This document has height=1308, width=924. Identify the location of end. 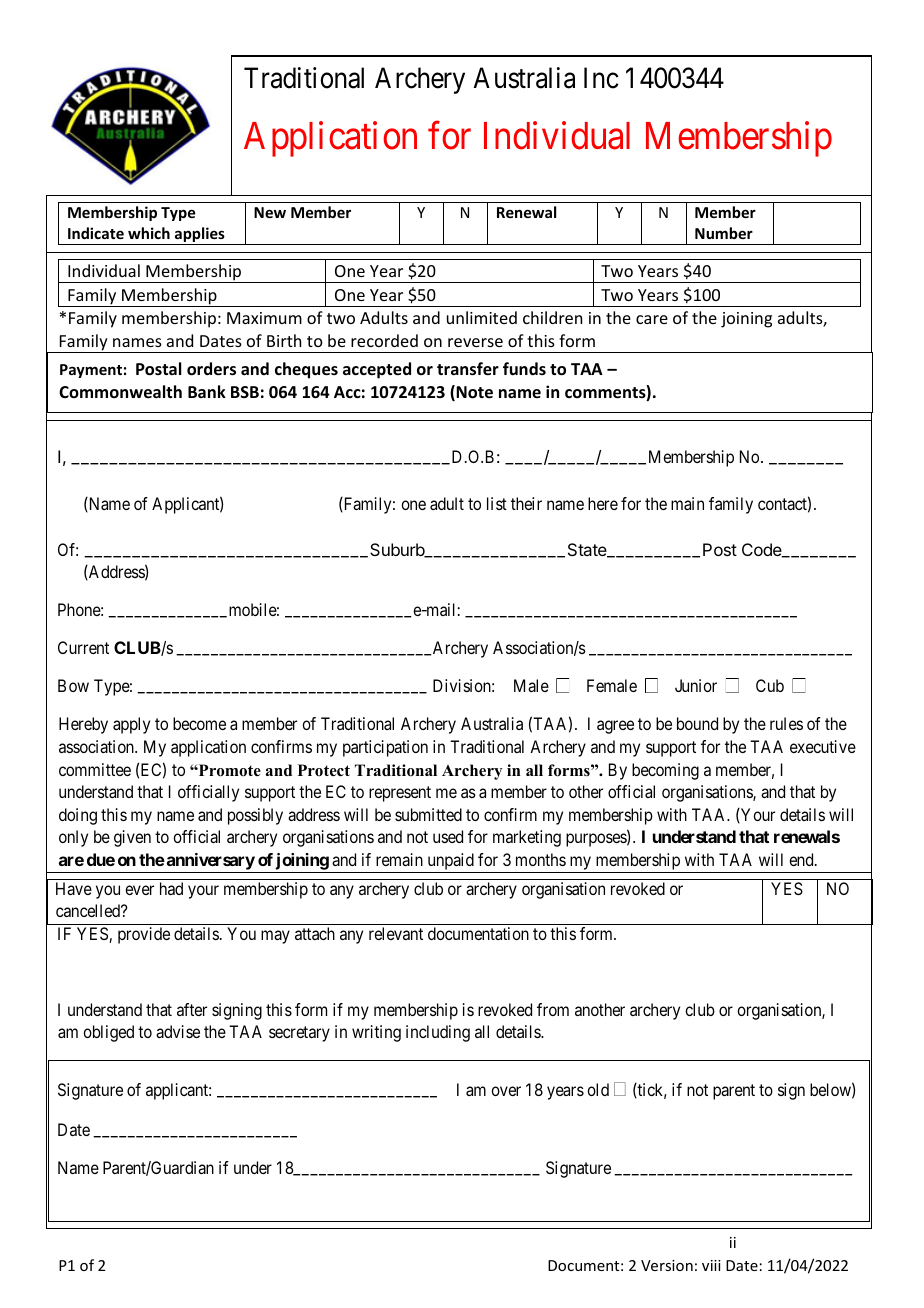
(802, 859).
